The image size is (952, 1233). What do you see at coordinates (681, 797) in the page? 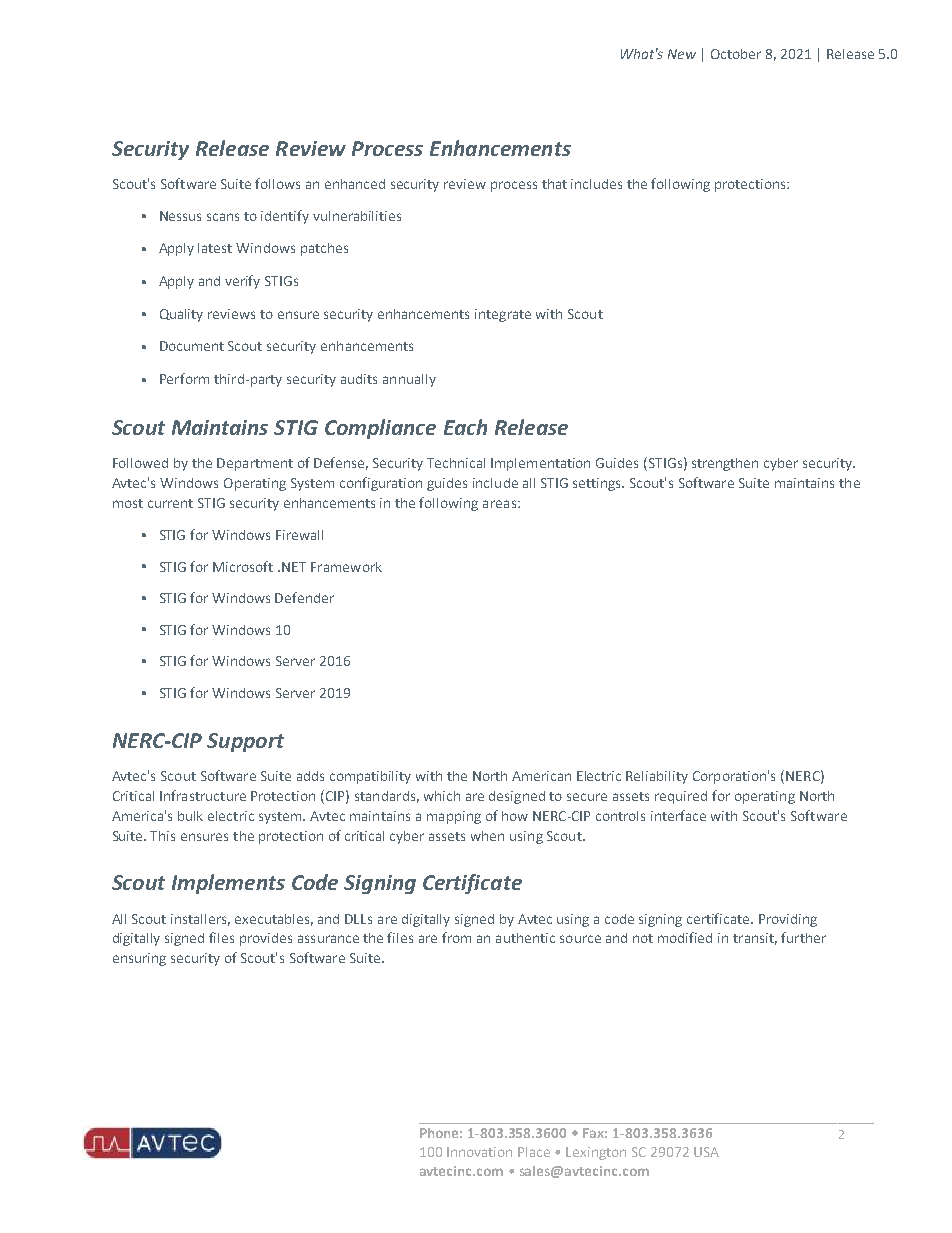
I see `required` at bounding box center [681, 797].
